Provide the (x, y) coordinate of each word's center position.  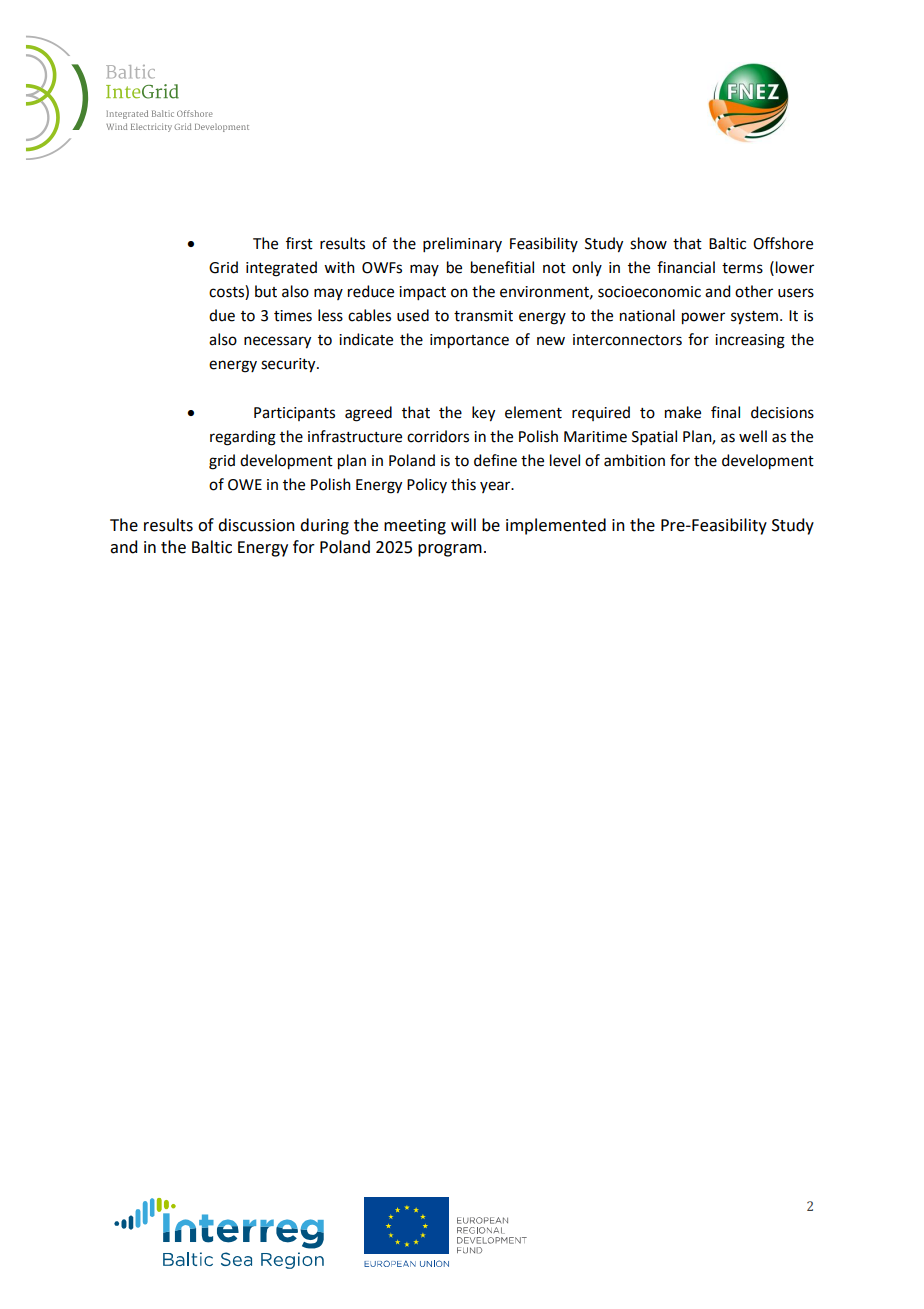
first (299, 243)
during (324, 526)
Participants (294, 414)
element (533, 412)
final (725, 412)
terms (742, 268)
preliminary (462, 244)
